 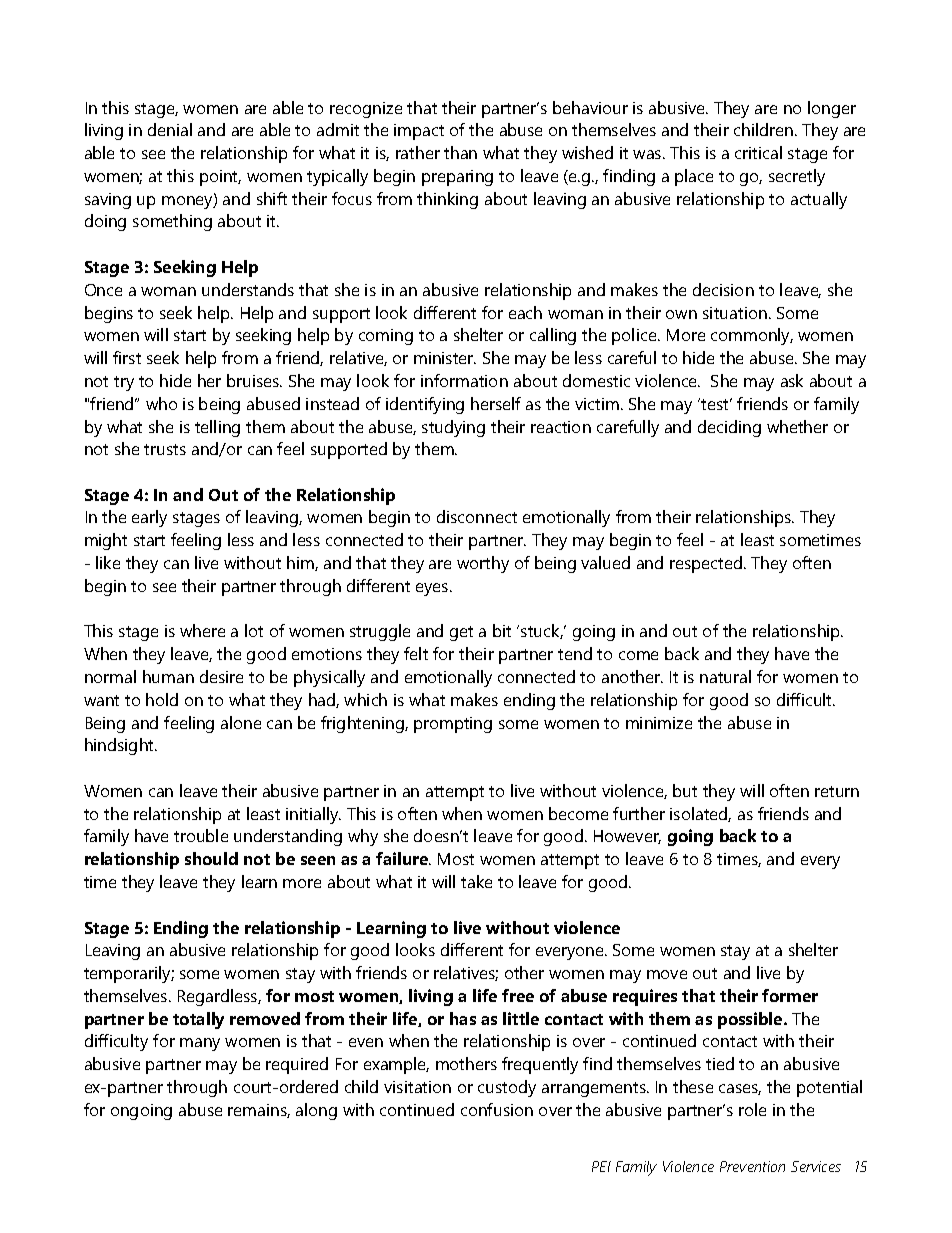 I want to click on denial, so click(x=170, y=129).
